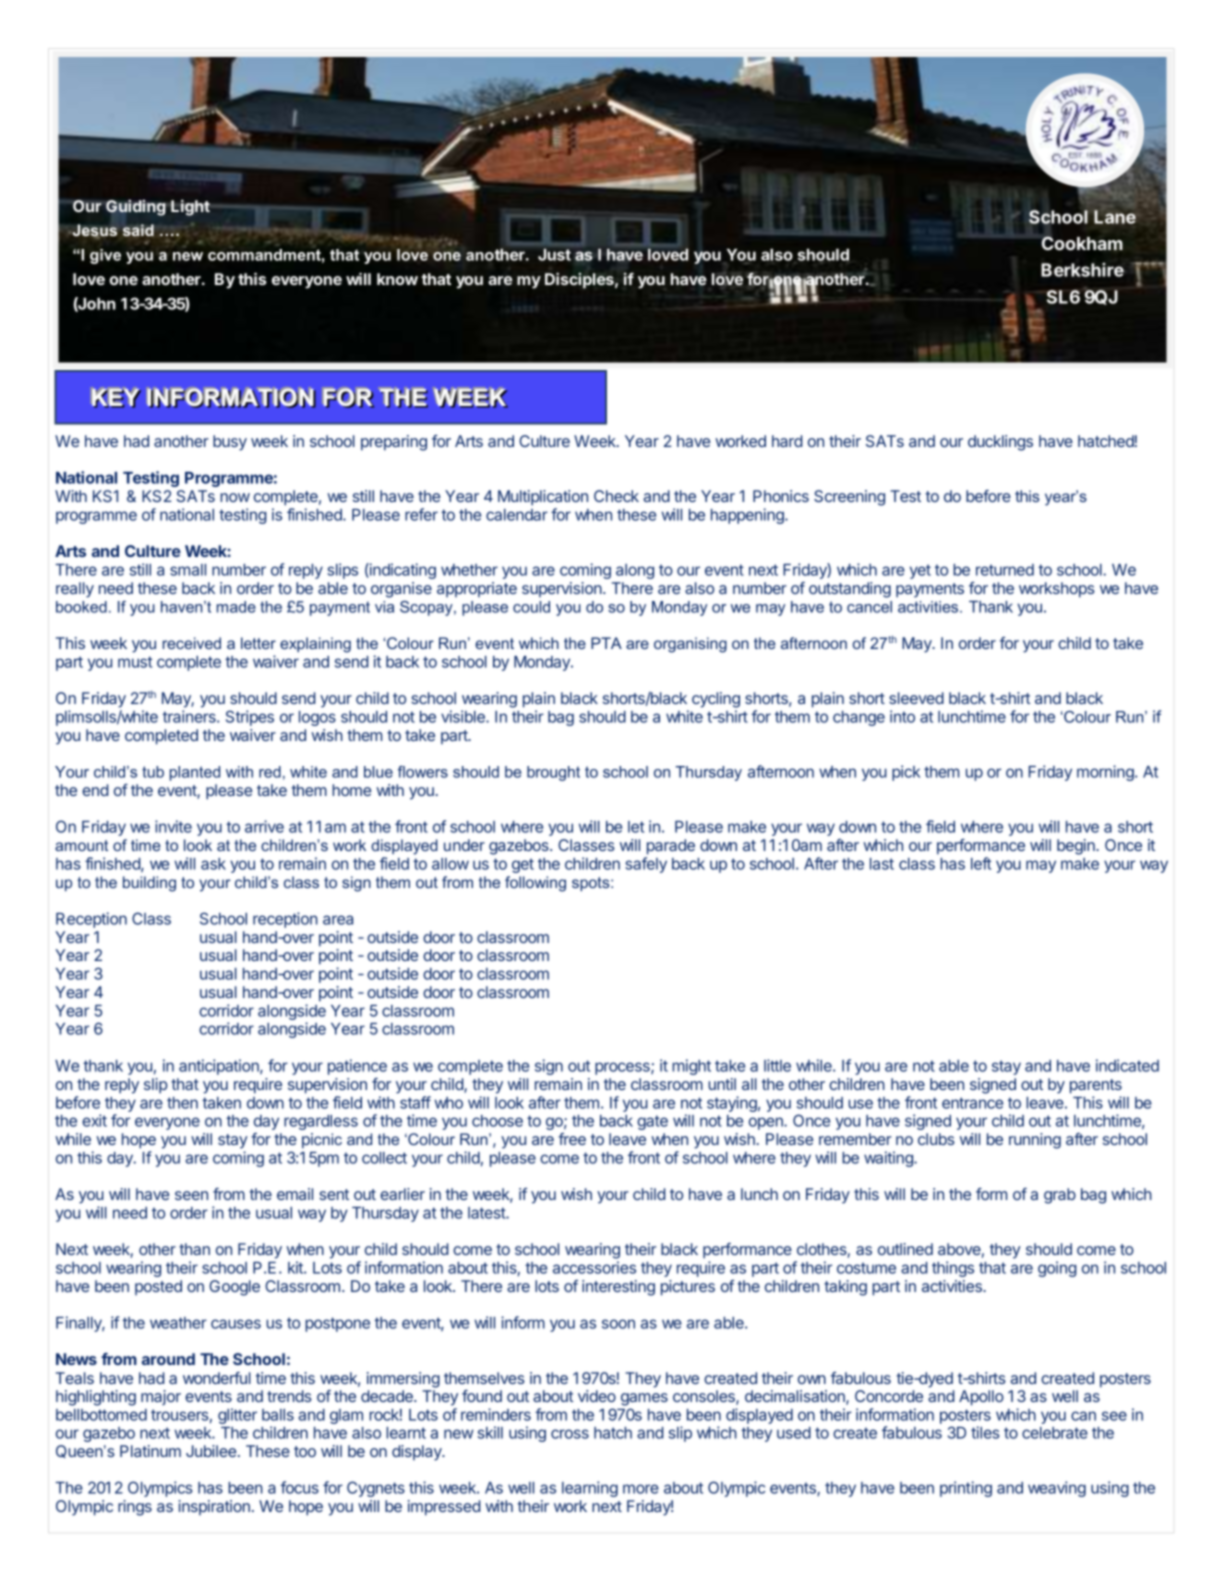  Describe the element at coordinates (623, 1068) in the screenshot. I see `process` at that location.
